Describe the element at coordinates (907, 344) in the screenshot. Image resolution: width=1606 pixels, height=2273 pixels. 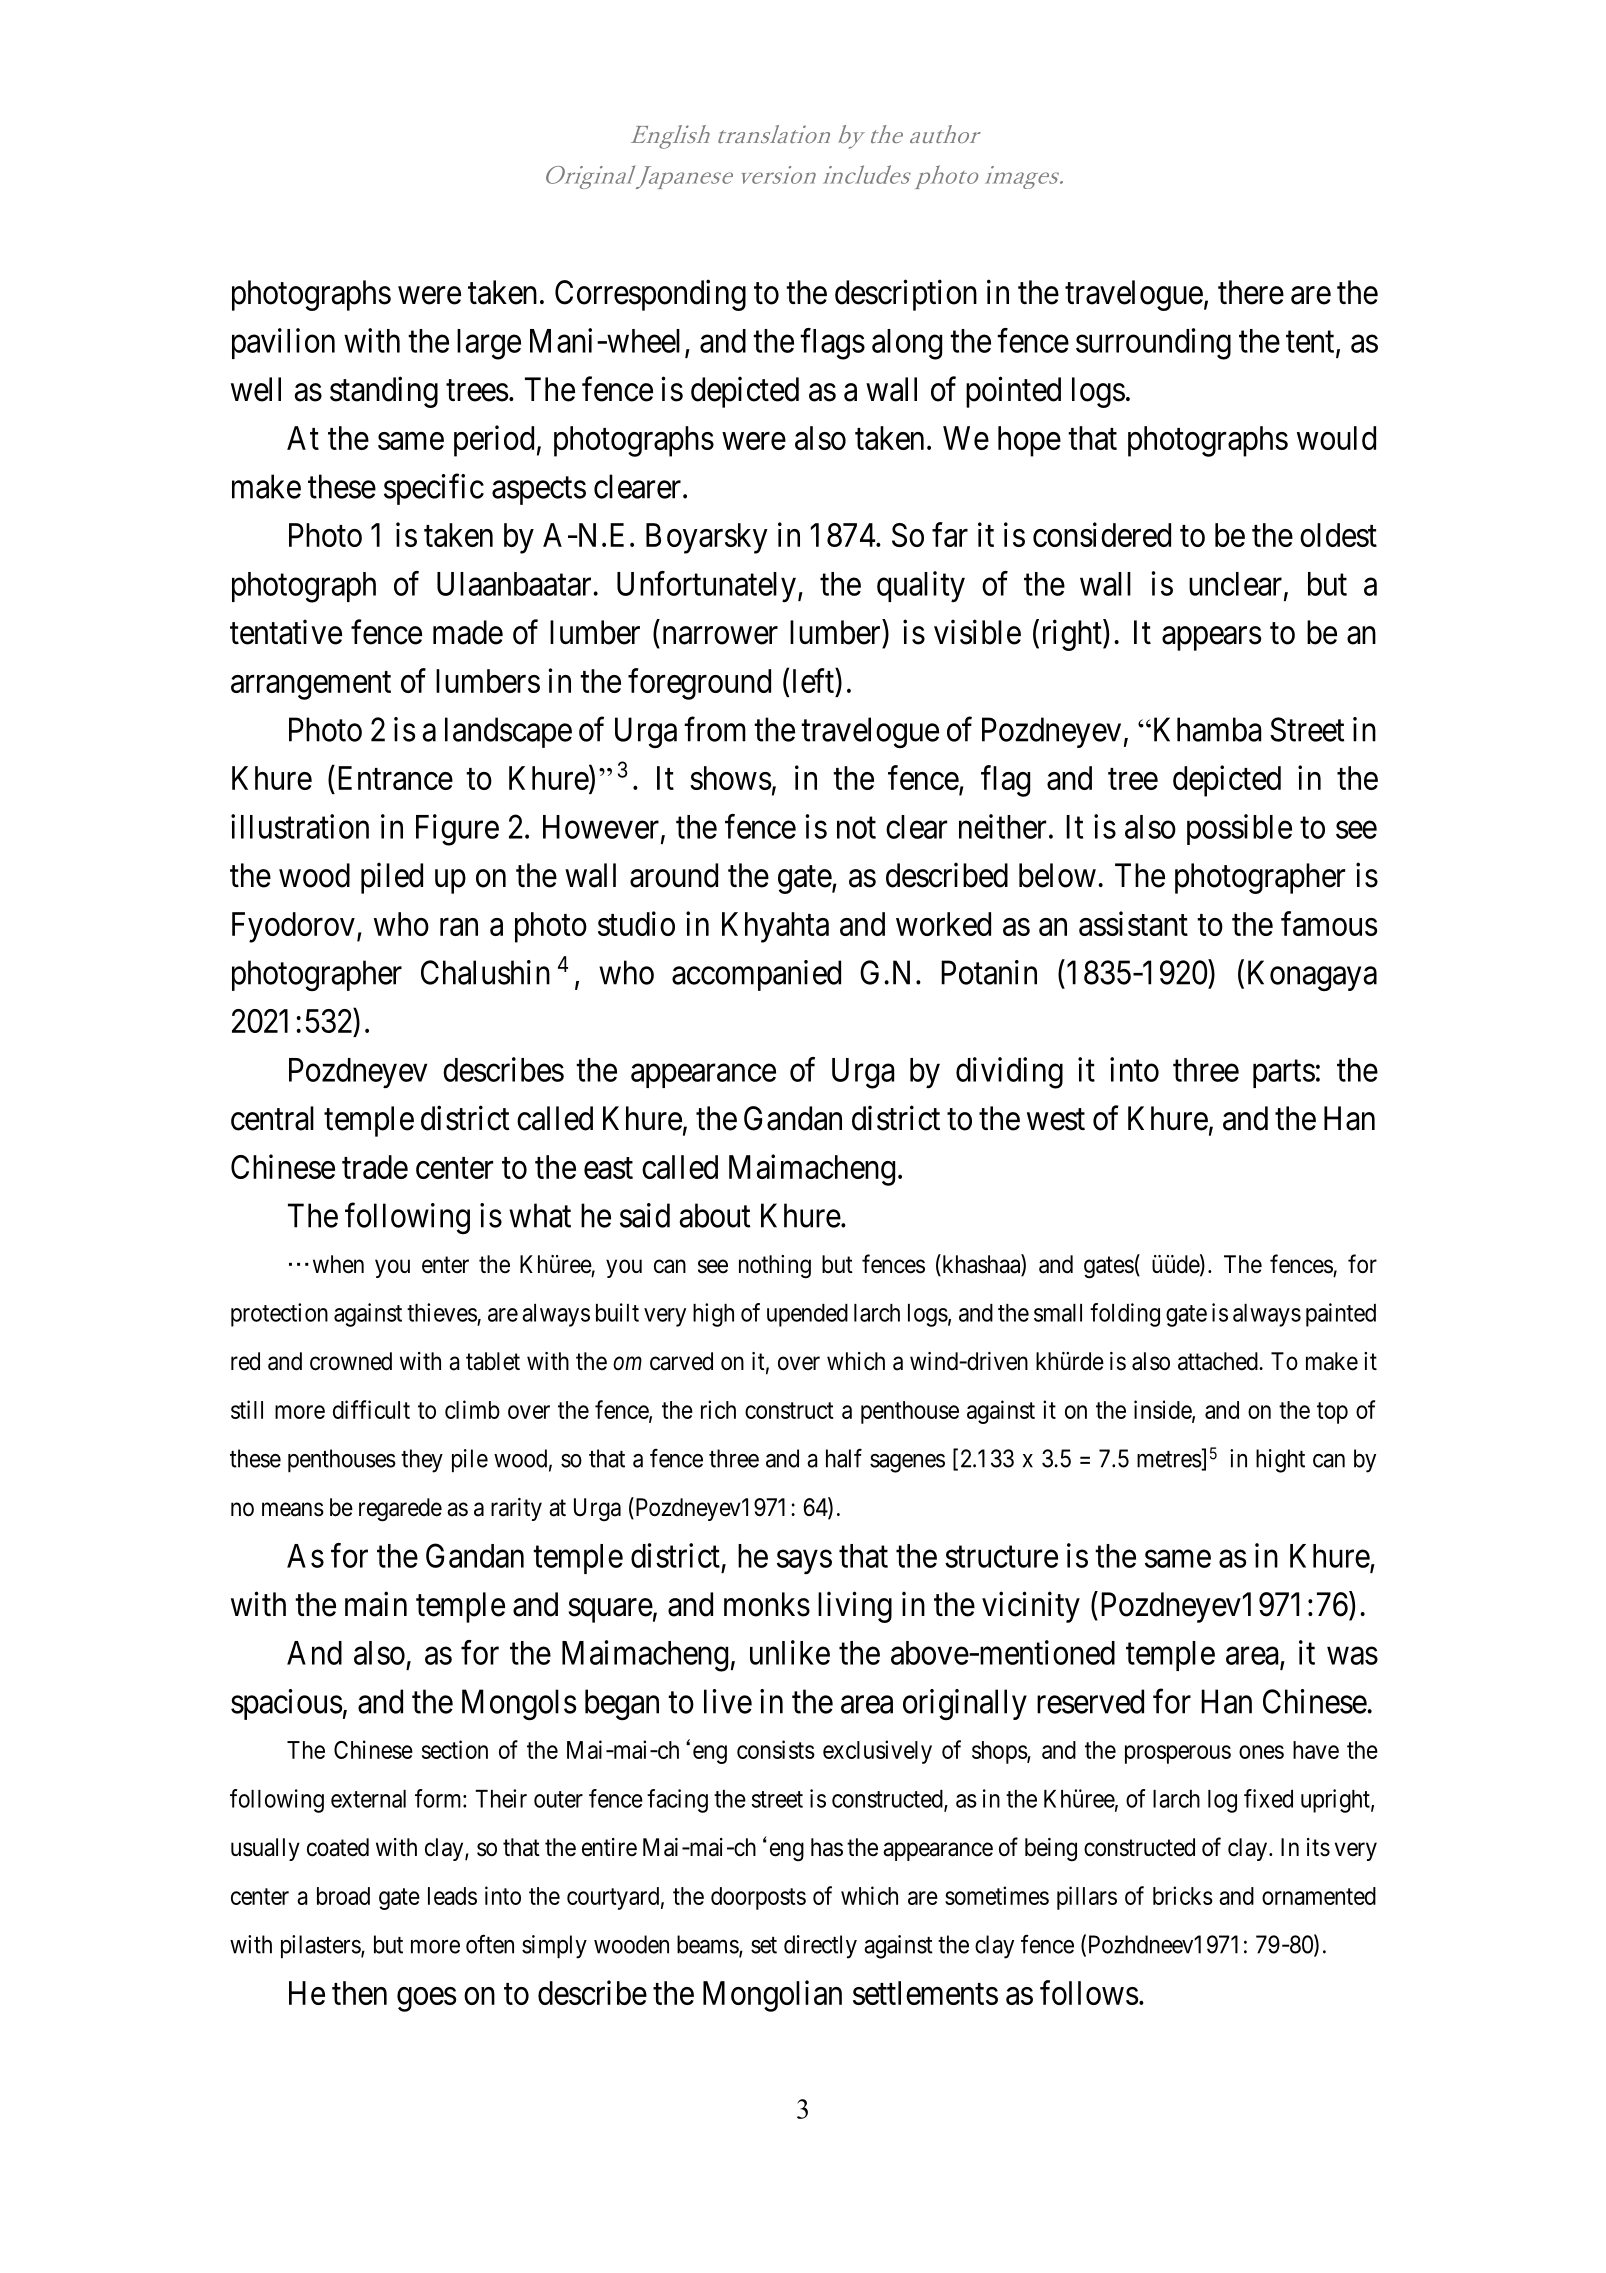
I see `along` at that location.
